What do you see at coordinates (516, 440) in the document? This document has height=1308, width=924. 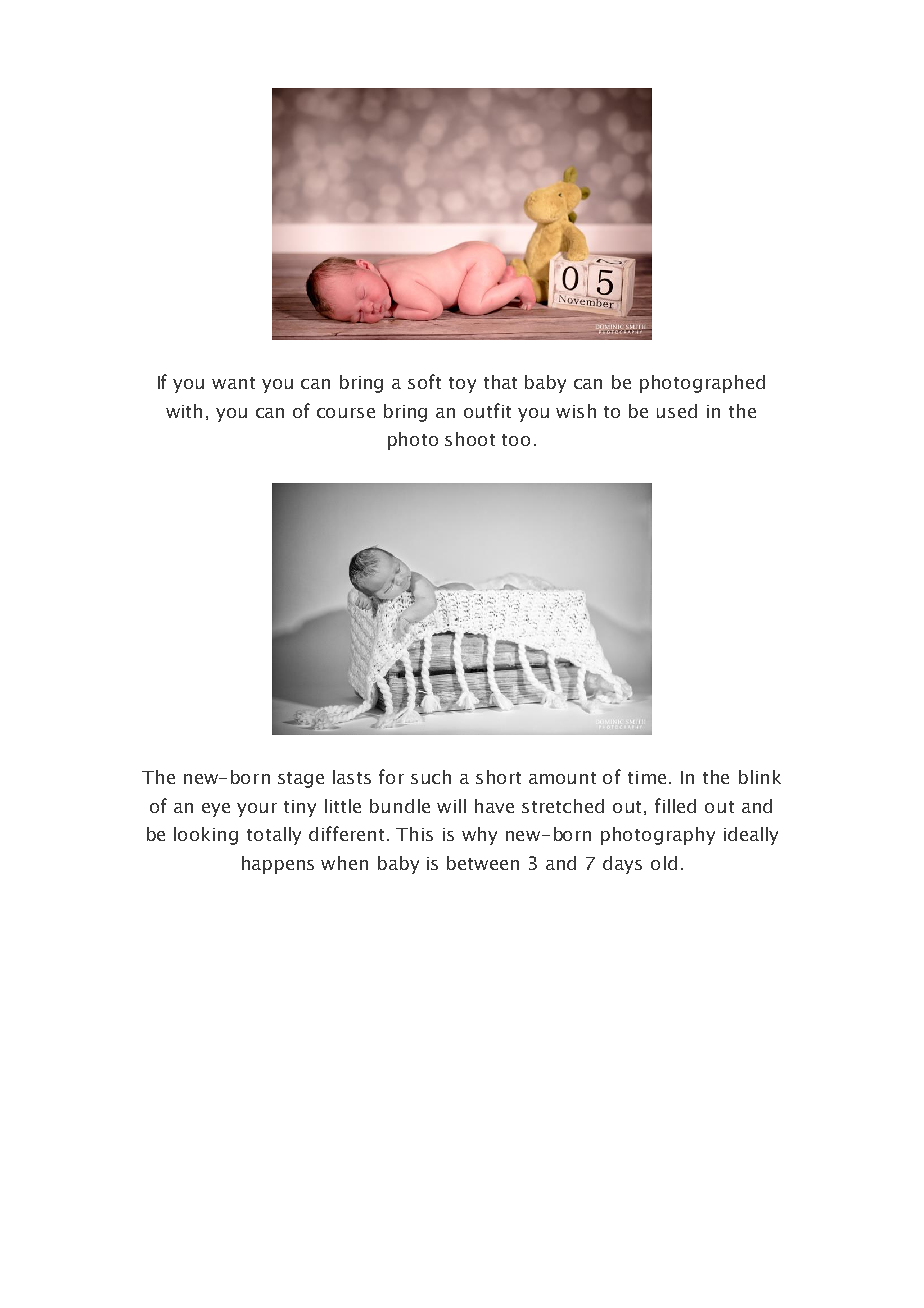 I see `too` at bounding box center [516, 440].
